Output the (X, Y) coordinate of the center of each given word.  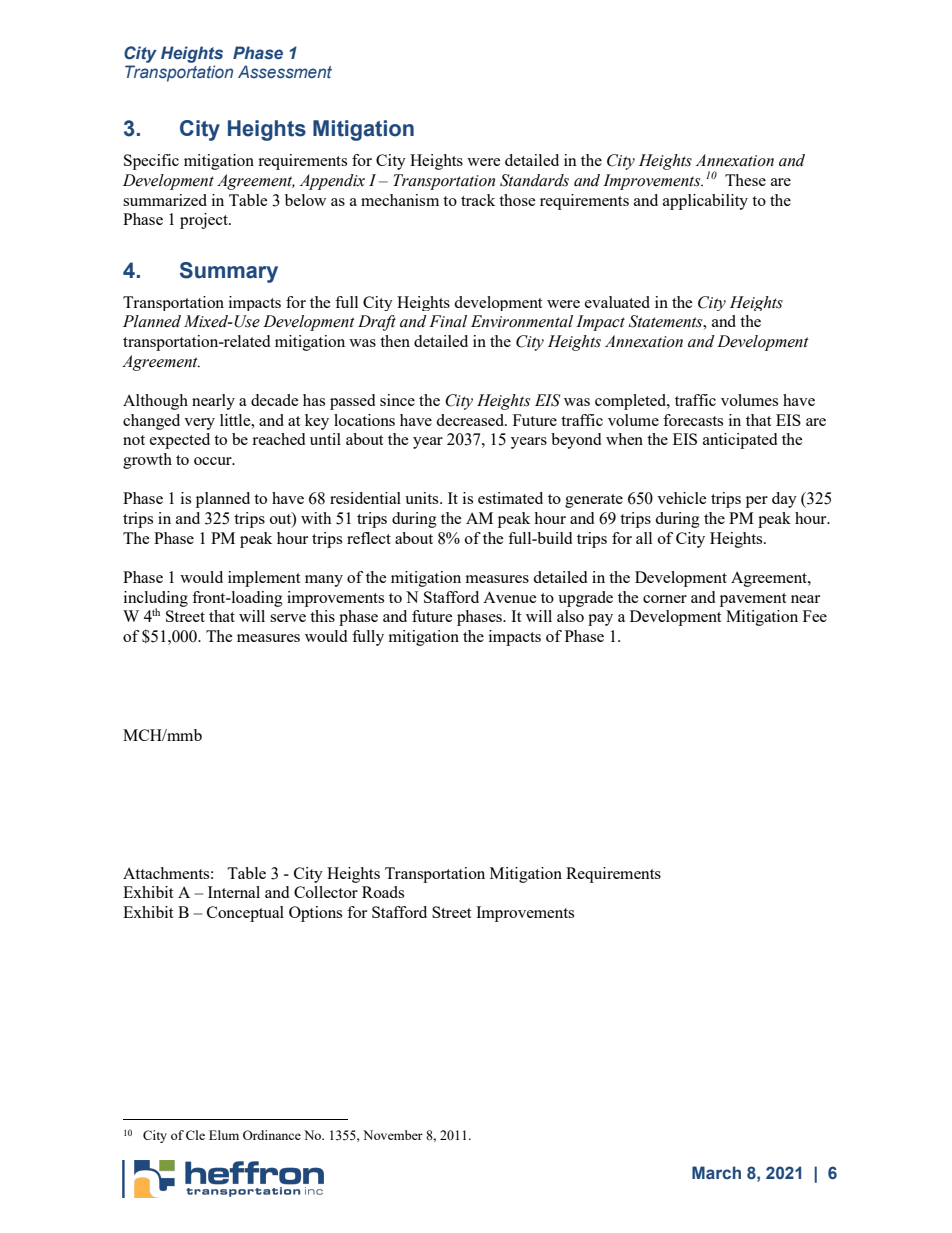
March (716, 1172)
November (393, 1135)
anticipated (740, 441)
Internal (234, 892)
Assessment (285, 71)
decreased (471, 420)
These (745, 180)
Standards (534, 180)
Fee (815, 616)
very (199, 424)
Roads (383, 892)
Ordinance (272, 1135)
